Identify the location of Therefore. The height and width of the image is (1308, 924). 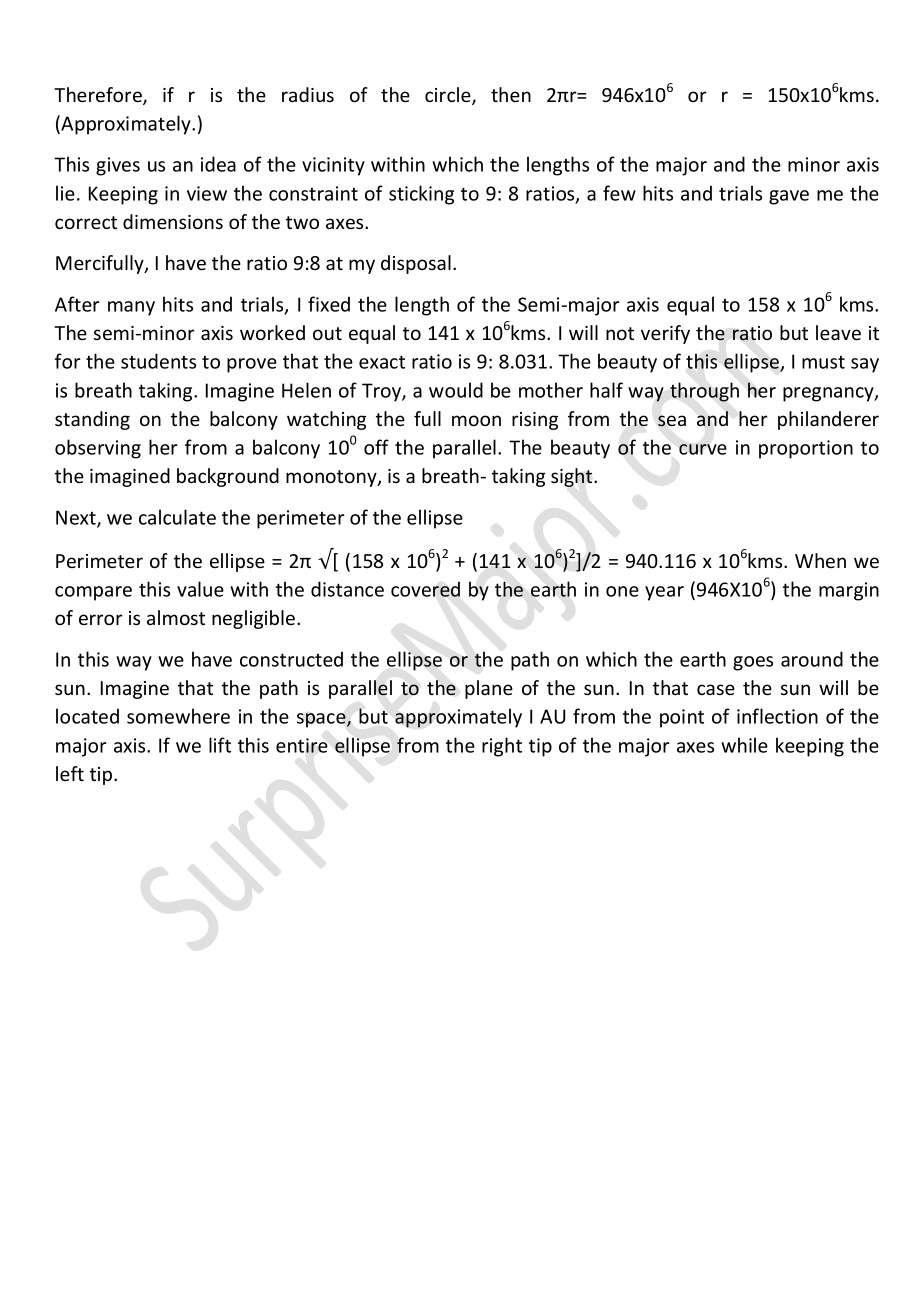
(99, 96).
